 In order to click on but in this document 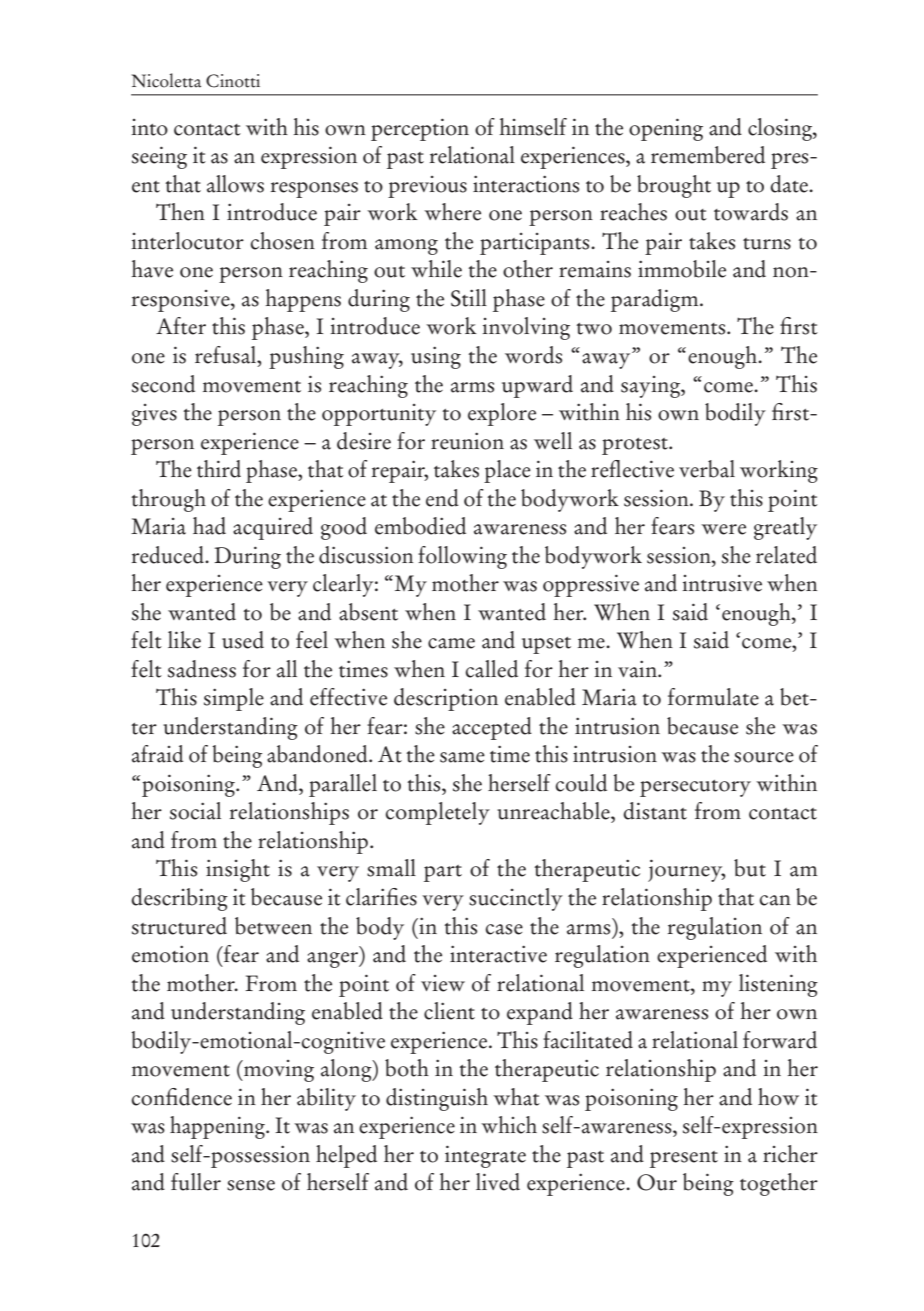, I will do `click(750, 868)`.
